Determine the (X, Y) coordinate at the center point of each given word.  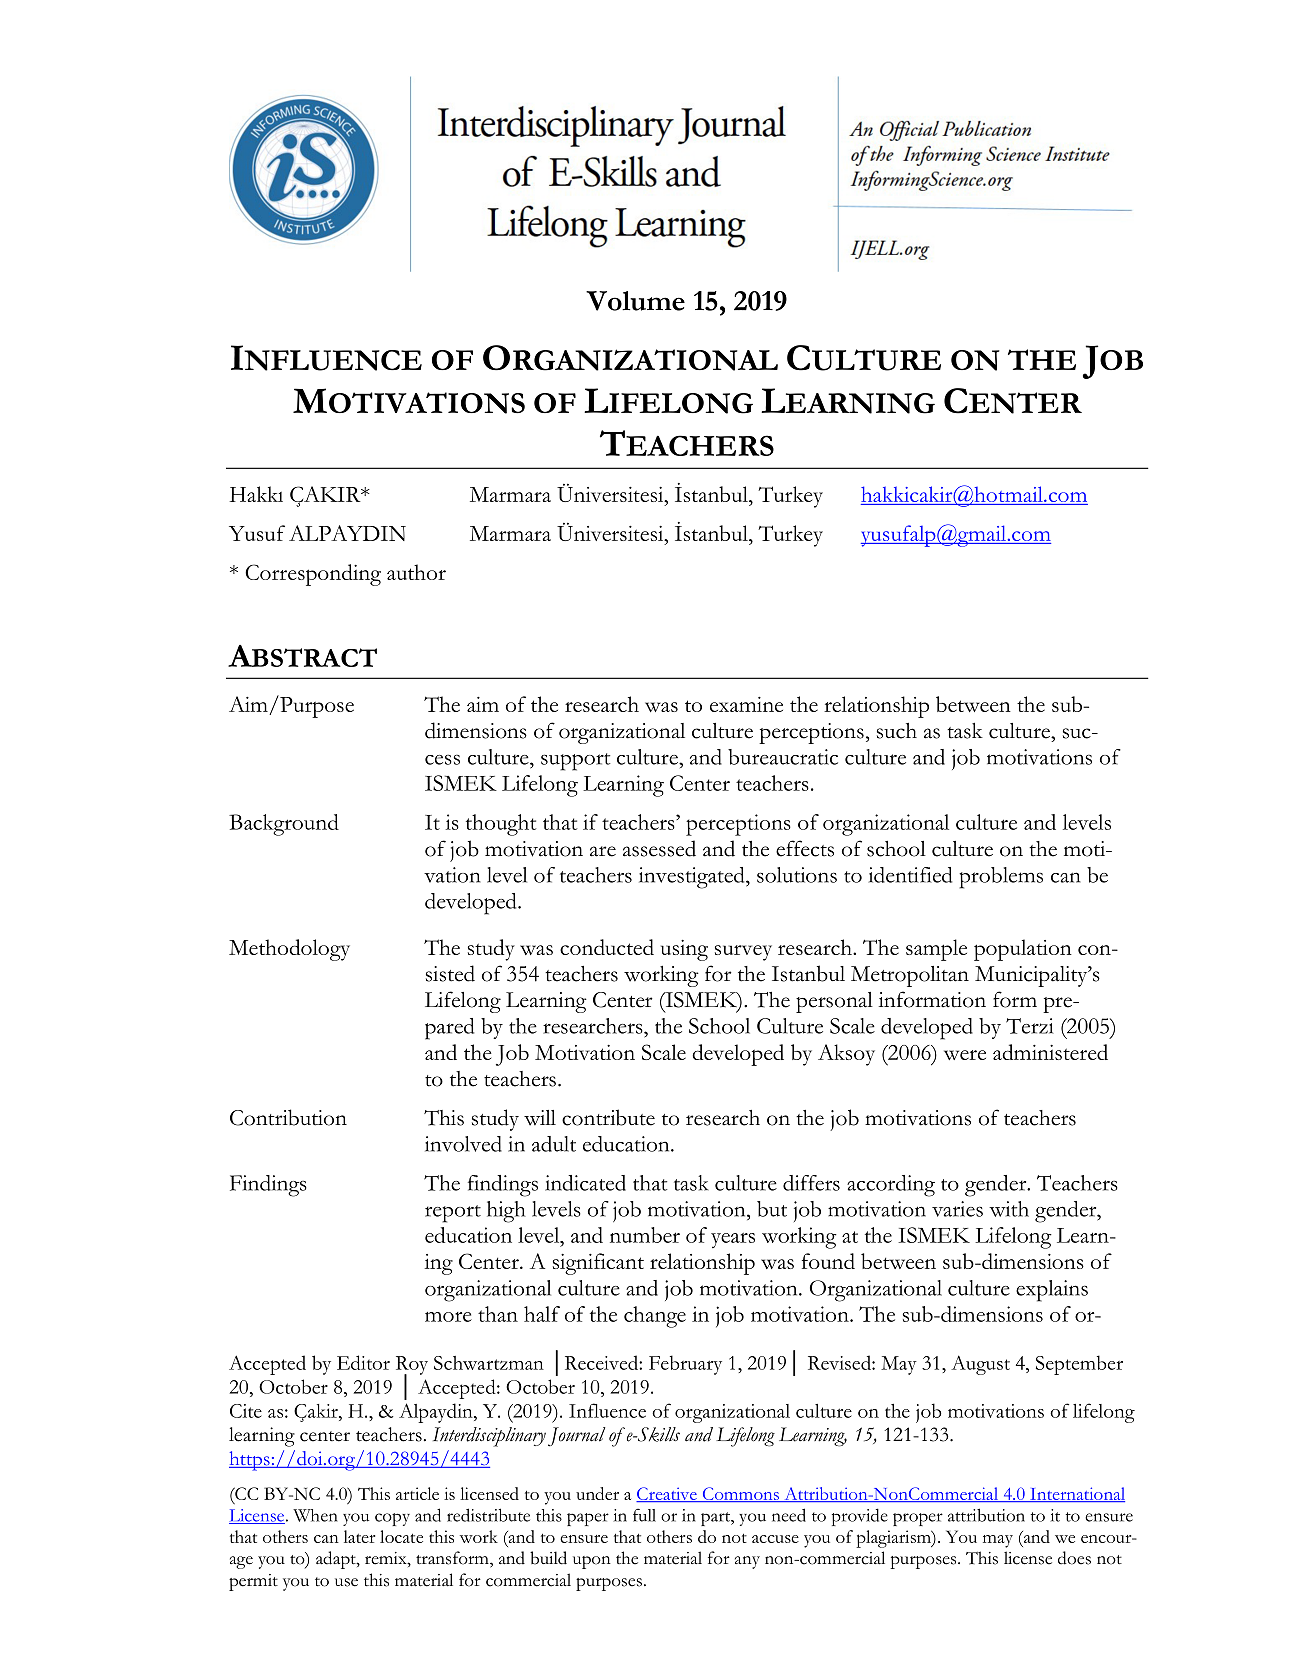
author (416, 572)
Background (284, 825)
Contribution (288, 1117)
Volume (635, 301)
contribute (608, 1117)
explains (1052, 1291)
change (655, 1317)
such (897, 731)
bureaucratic (783, 757)
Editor (363, 1362)
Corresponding (313, 575)
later (359, 1536)
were (965, 1055)
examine (746, 704)
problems (1001, 878)
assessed (659, 848)
